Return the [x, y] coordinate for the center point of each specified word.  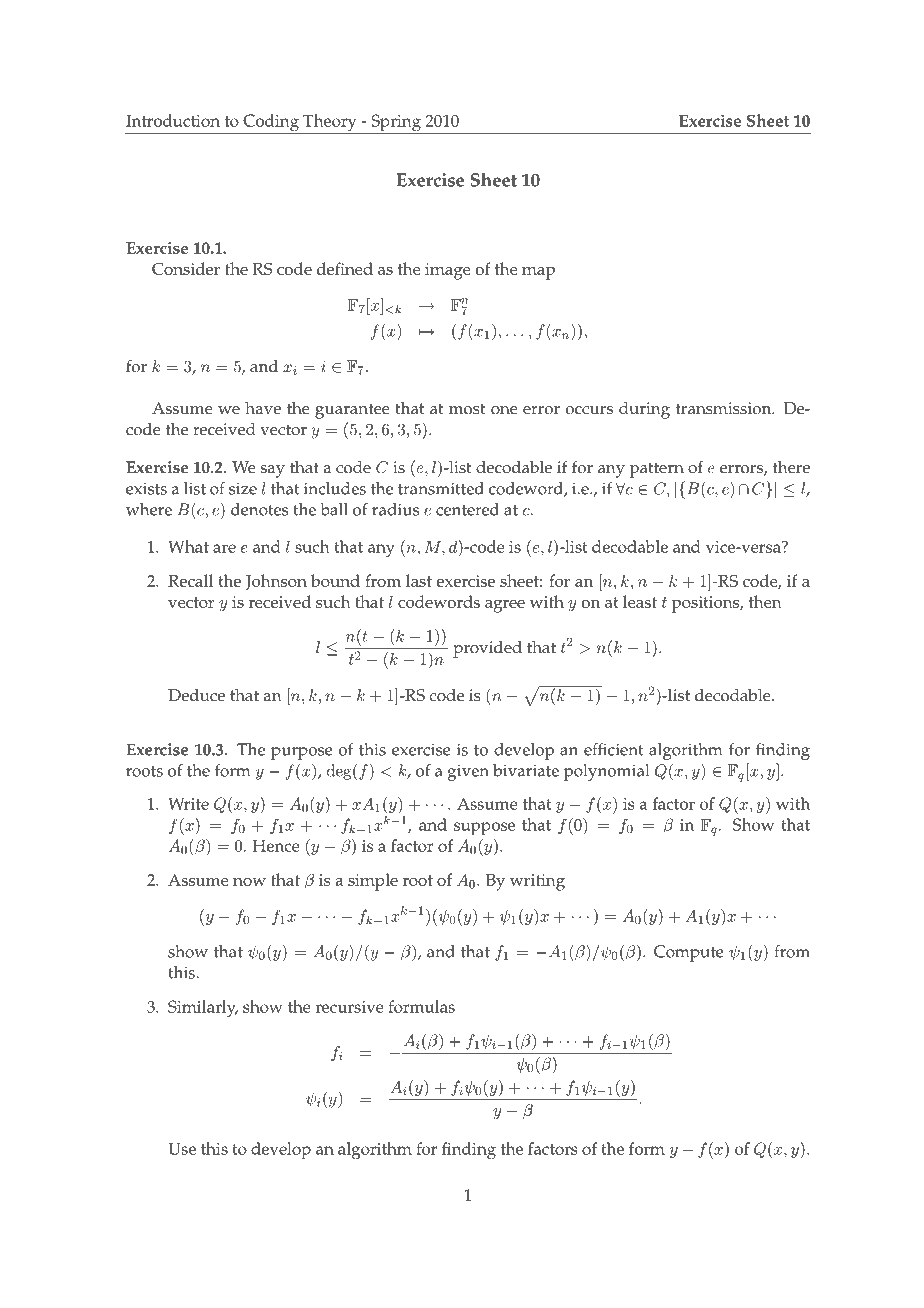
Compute [689, 953]
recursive [349, 1007]
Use [182, 1148]
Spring [396, 124]
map [538, 273]
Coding [271, 124]
